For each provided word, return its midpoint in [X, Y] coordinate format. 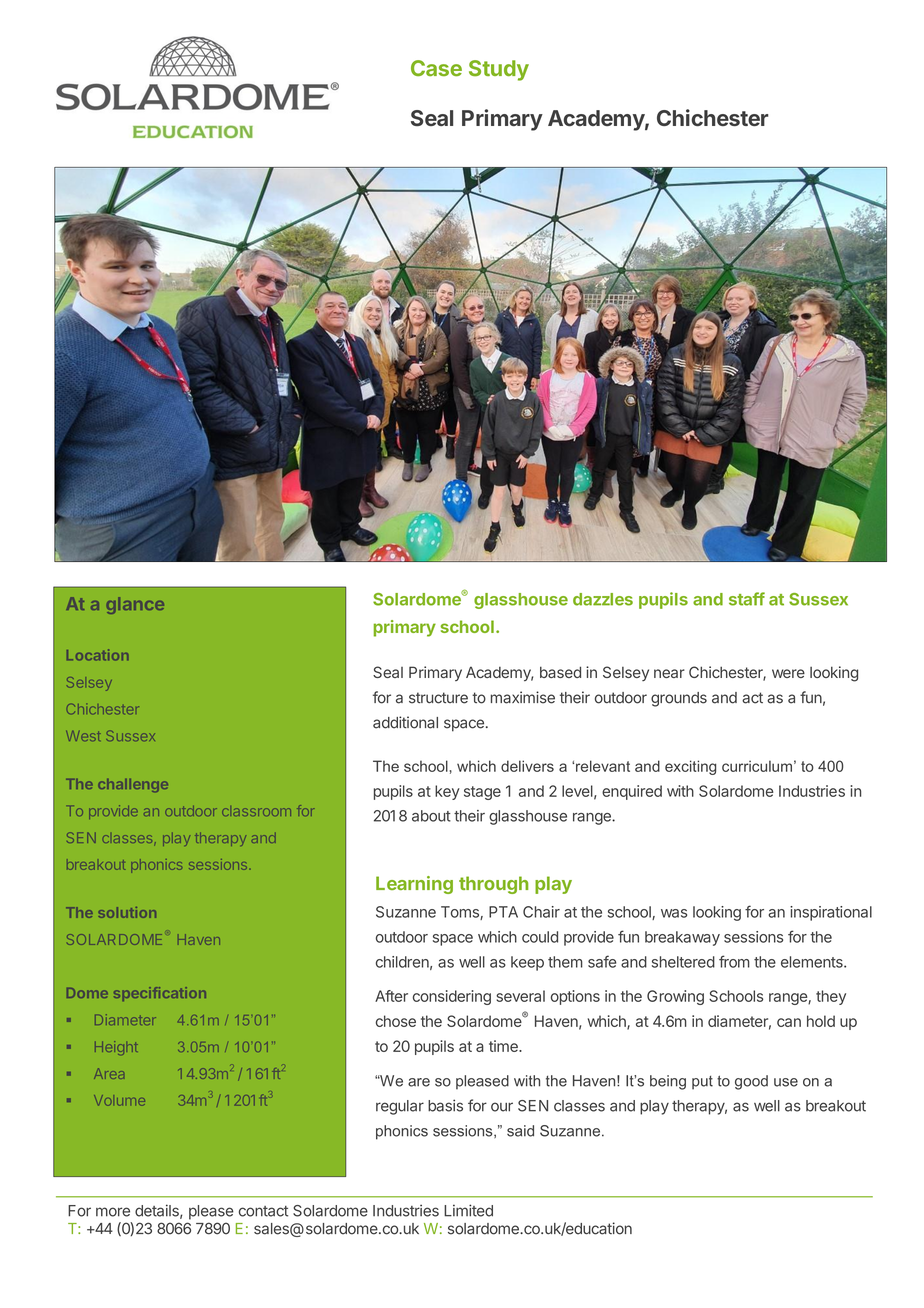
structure [438, 698]
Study [499, 70]
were [788, 673]
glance [135, 605]
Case [436, 68]
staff [747, 599]
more [113, 1212]
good [751, 1082]
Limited [468, 1210]
